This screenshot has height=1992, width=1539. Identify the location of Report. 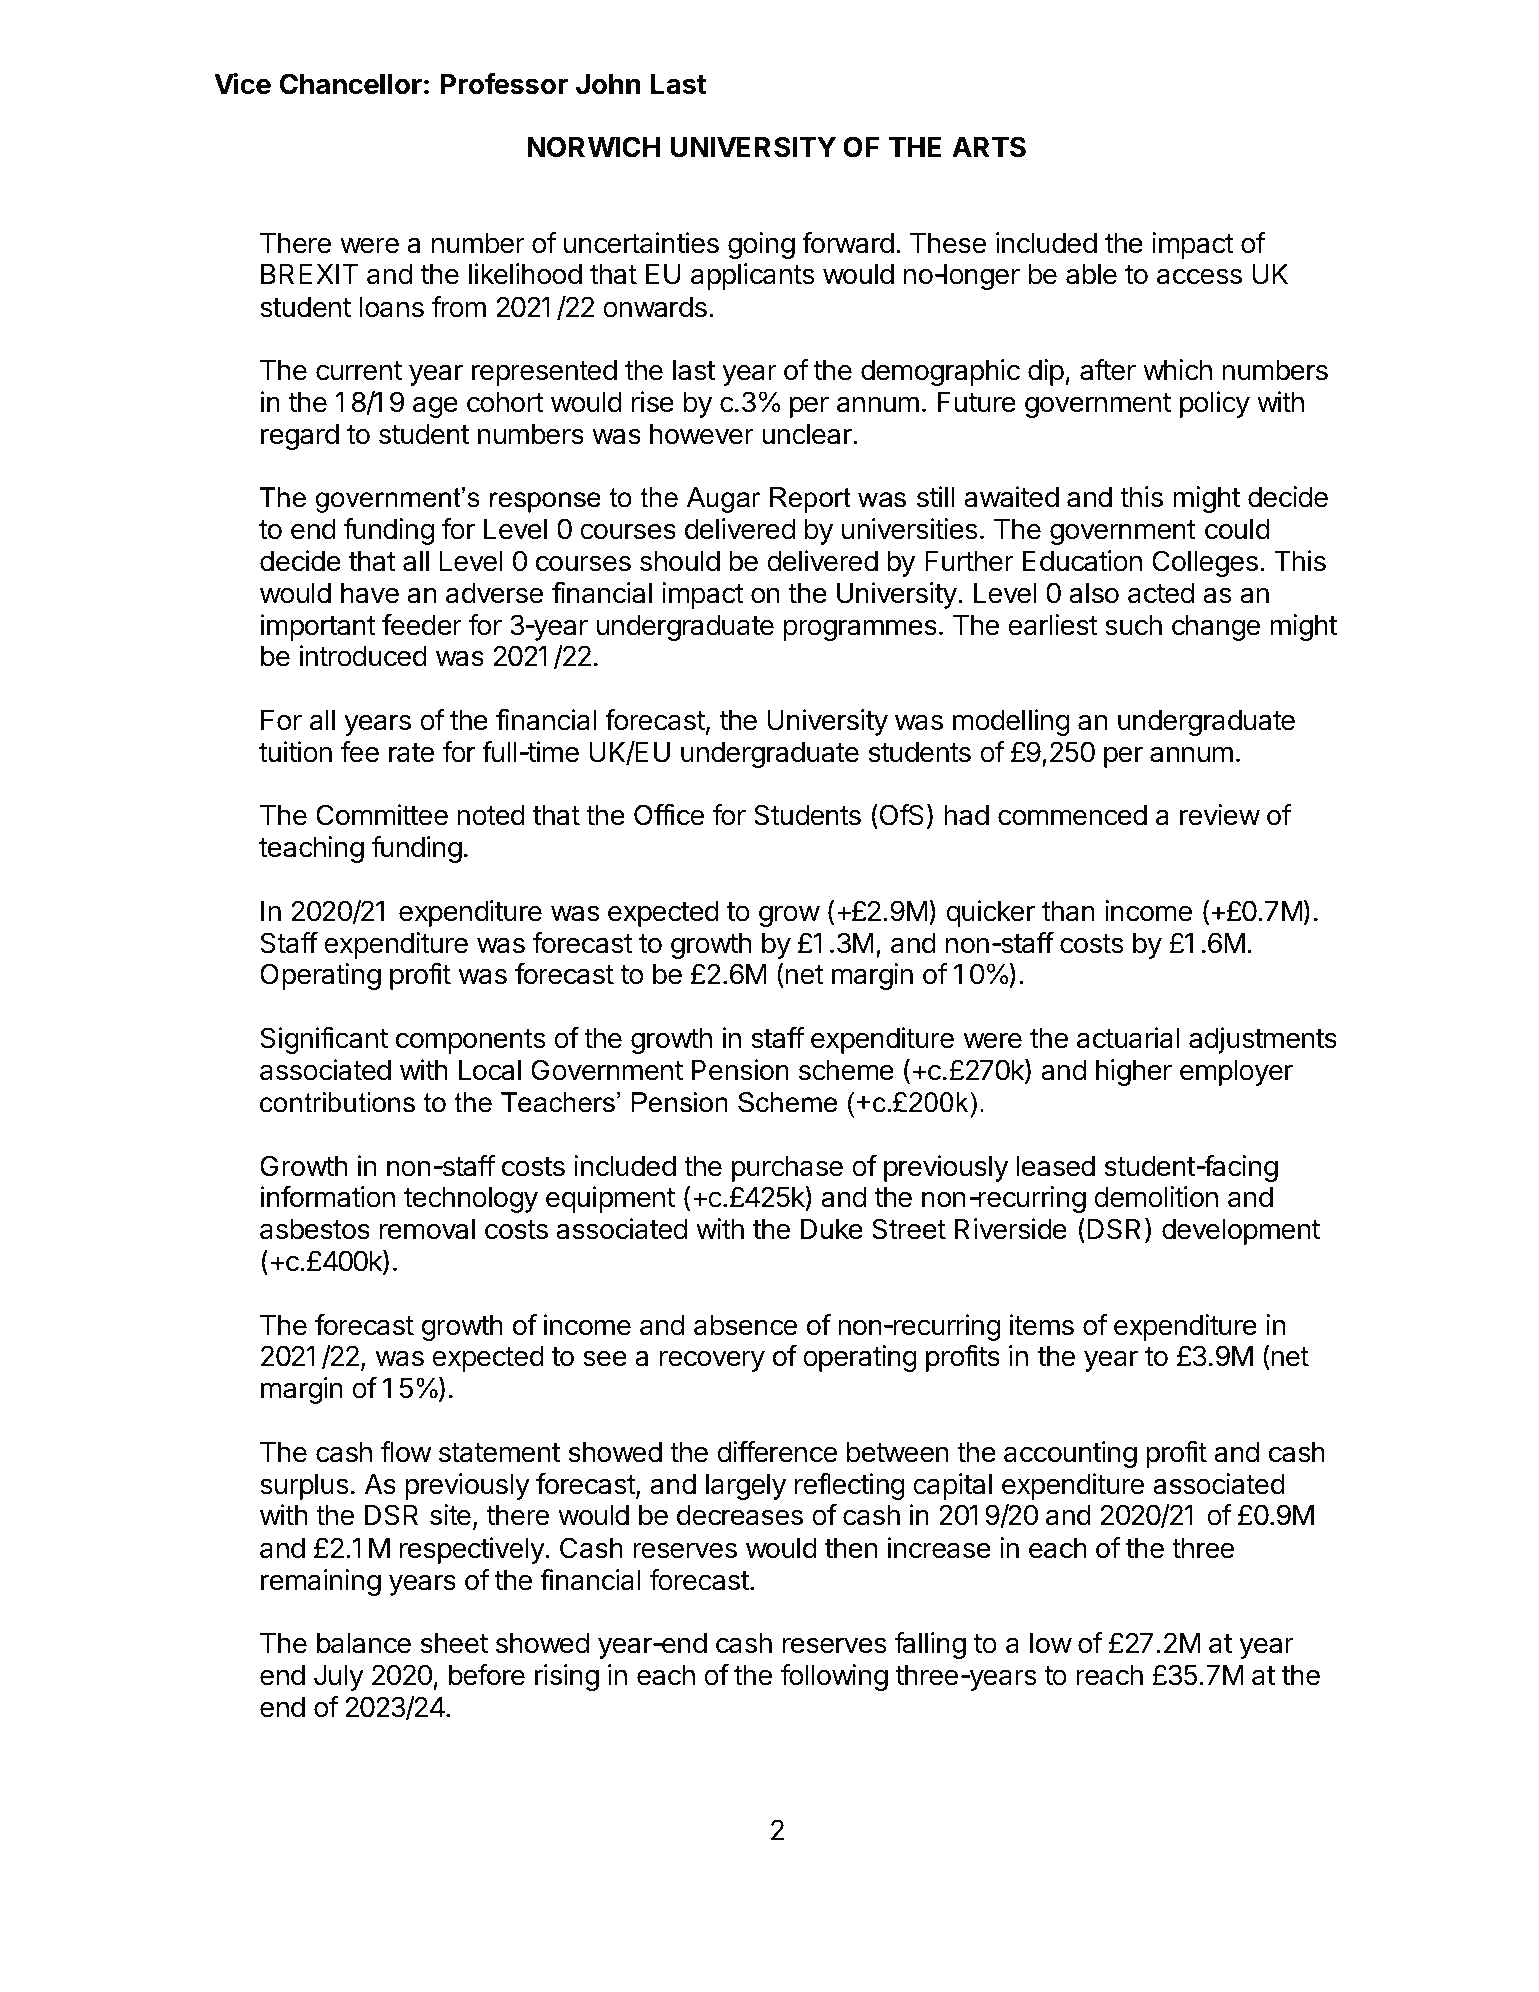
(810, 500).
